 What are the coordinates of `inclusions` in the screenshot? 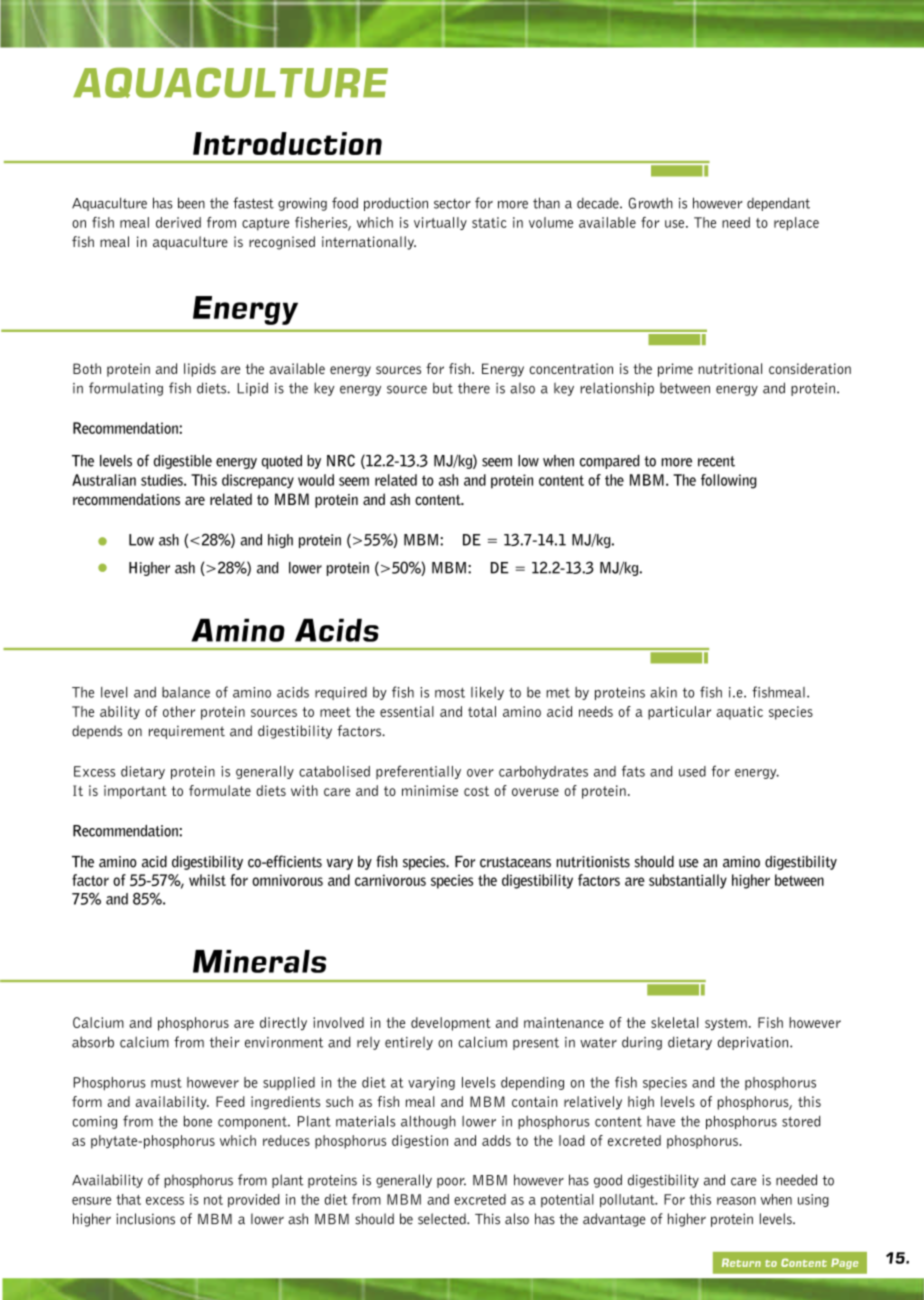 It's located at (145, 1219).
